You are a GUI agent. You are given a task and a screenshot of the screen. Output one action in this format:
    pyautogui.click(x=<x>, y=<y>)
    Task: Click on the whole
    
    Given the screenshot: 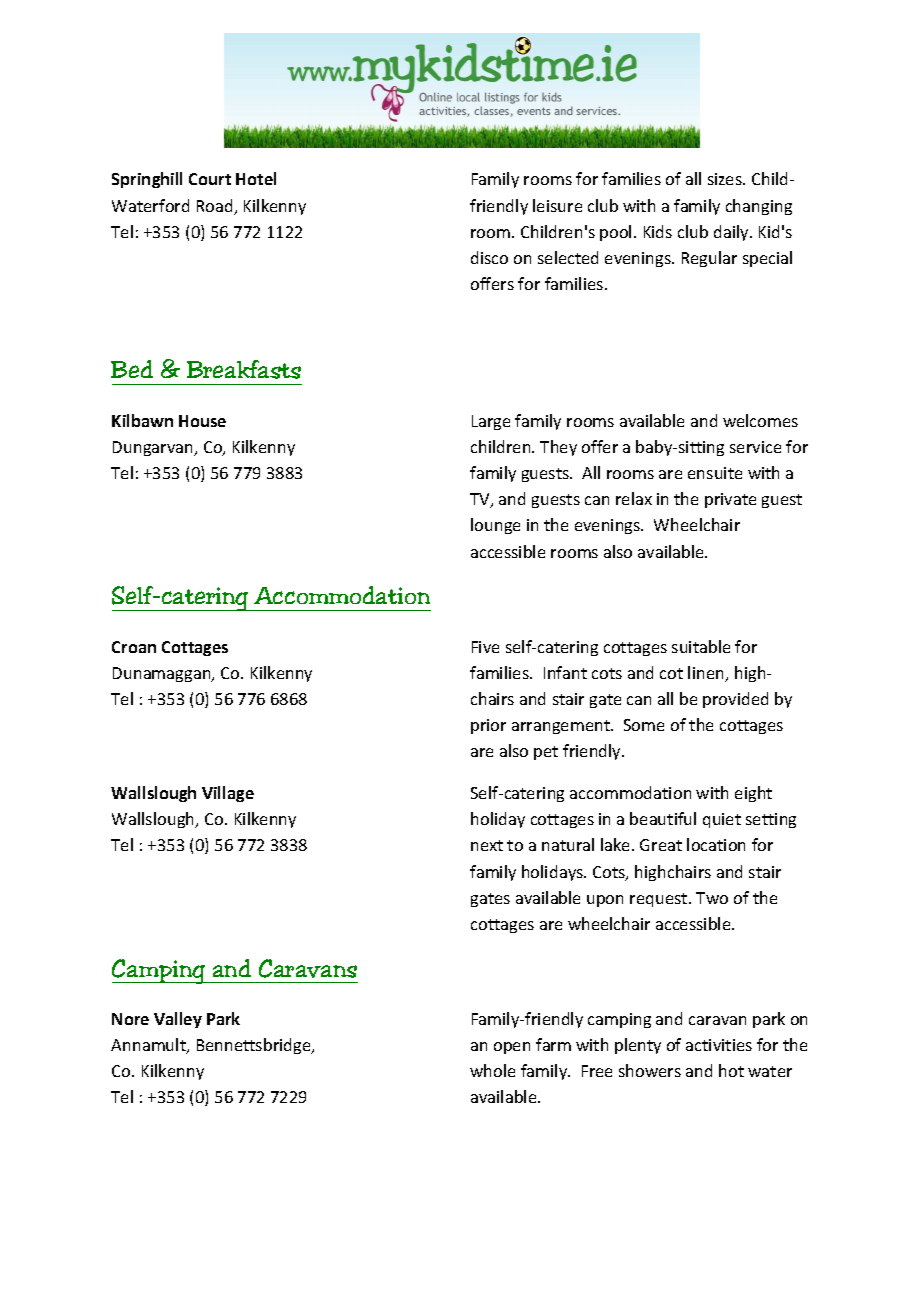 What is the action you would take?
    pyautogui.click(x=492, y=1070)
